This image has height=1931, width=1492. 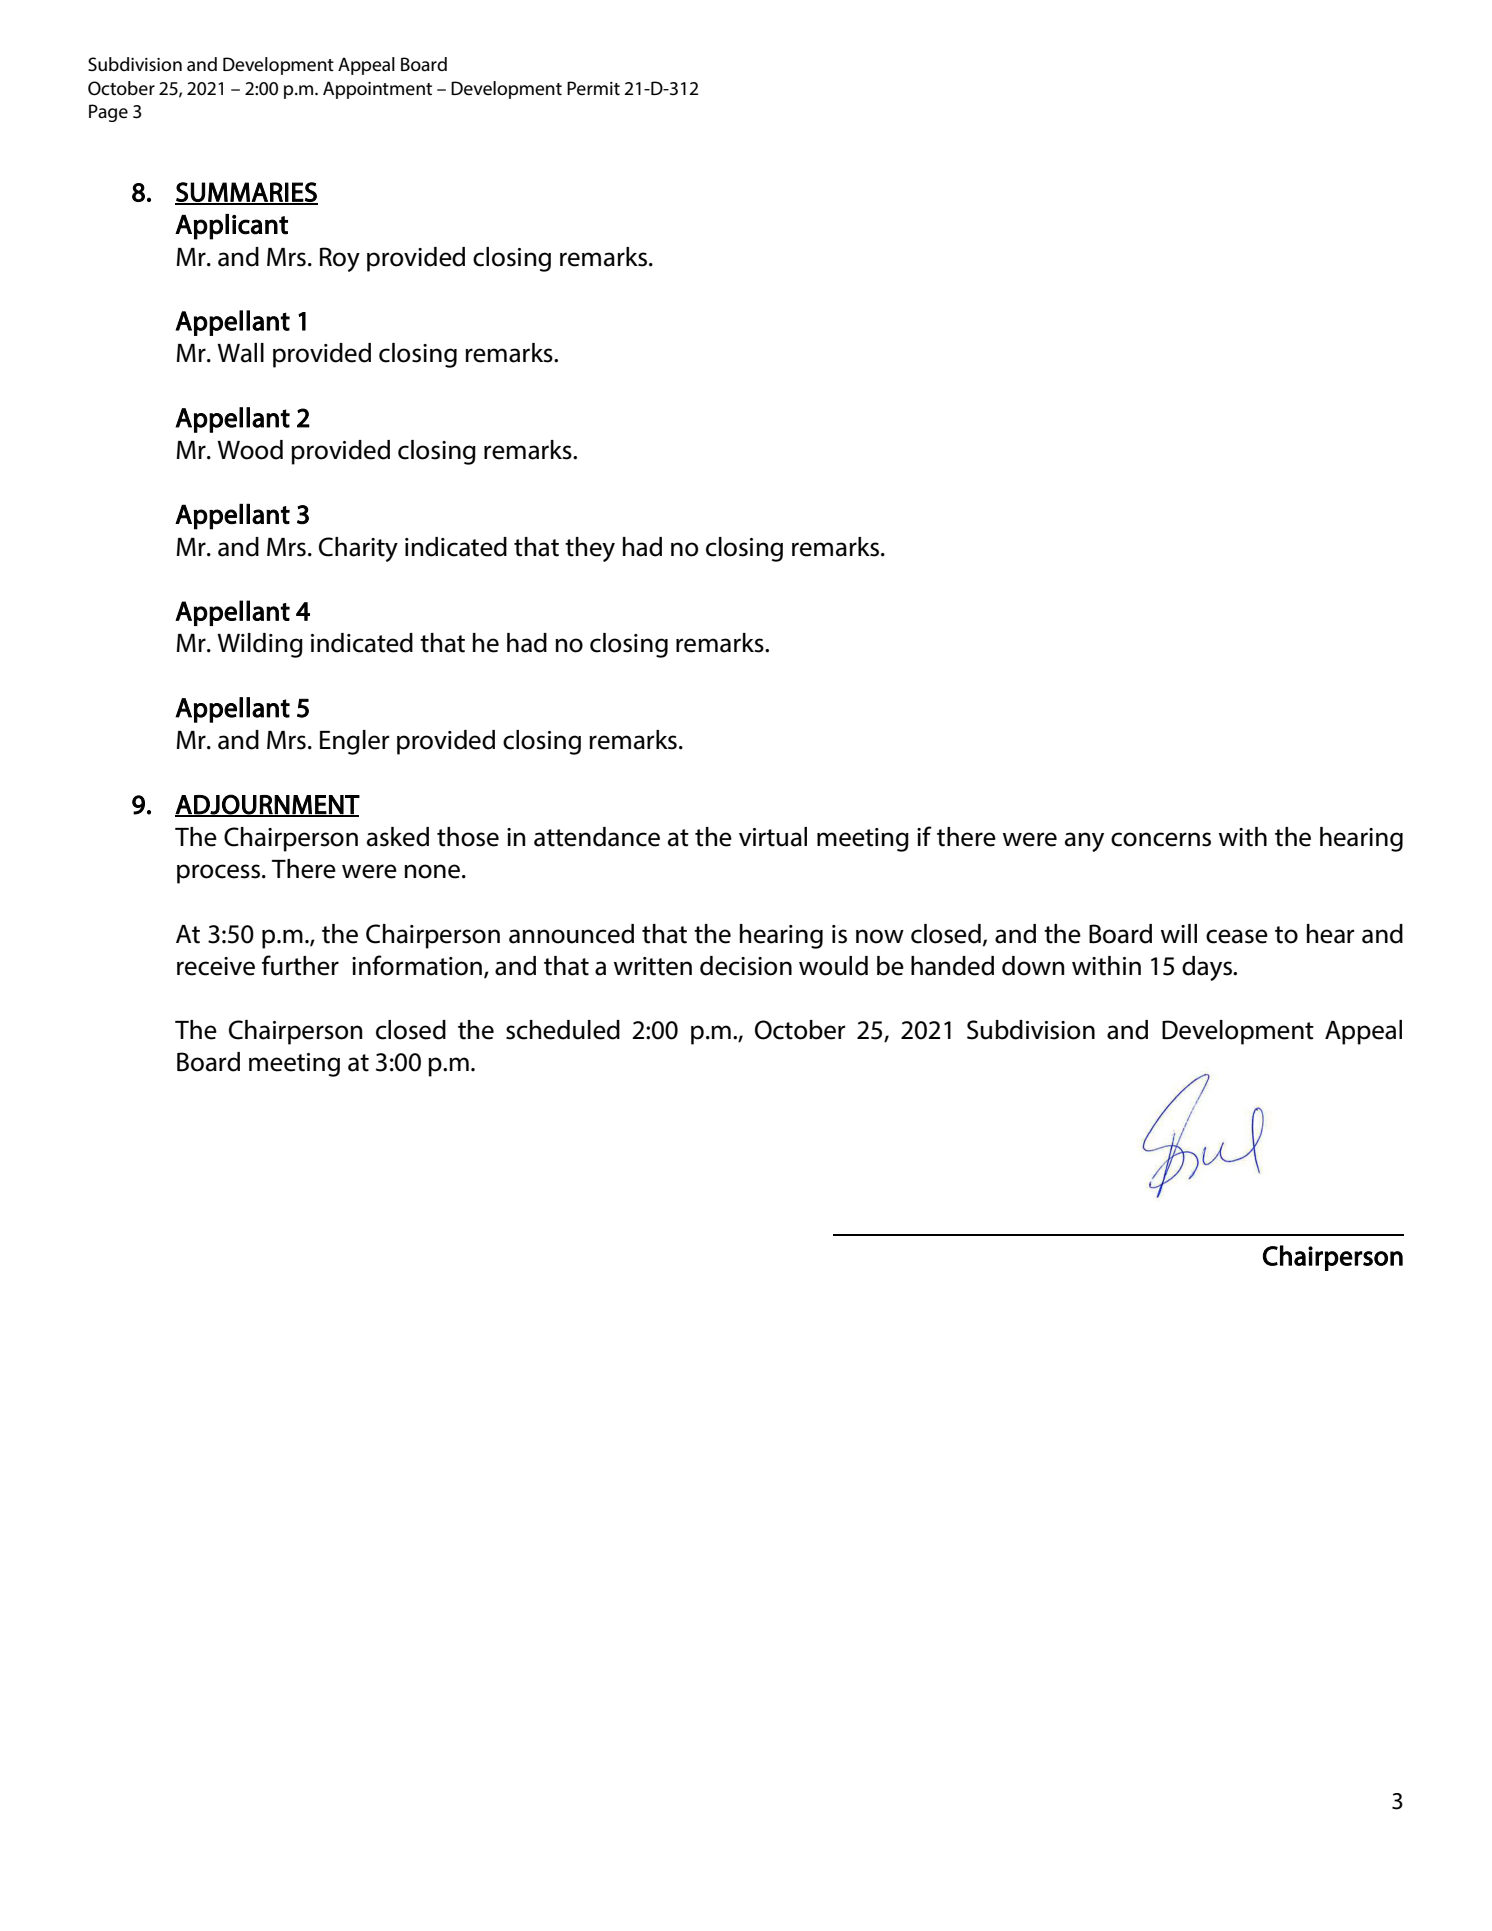 What do you see at coordinates (593, 88) in the image?
I see `Permit` at bounding box center [593, 88].
